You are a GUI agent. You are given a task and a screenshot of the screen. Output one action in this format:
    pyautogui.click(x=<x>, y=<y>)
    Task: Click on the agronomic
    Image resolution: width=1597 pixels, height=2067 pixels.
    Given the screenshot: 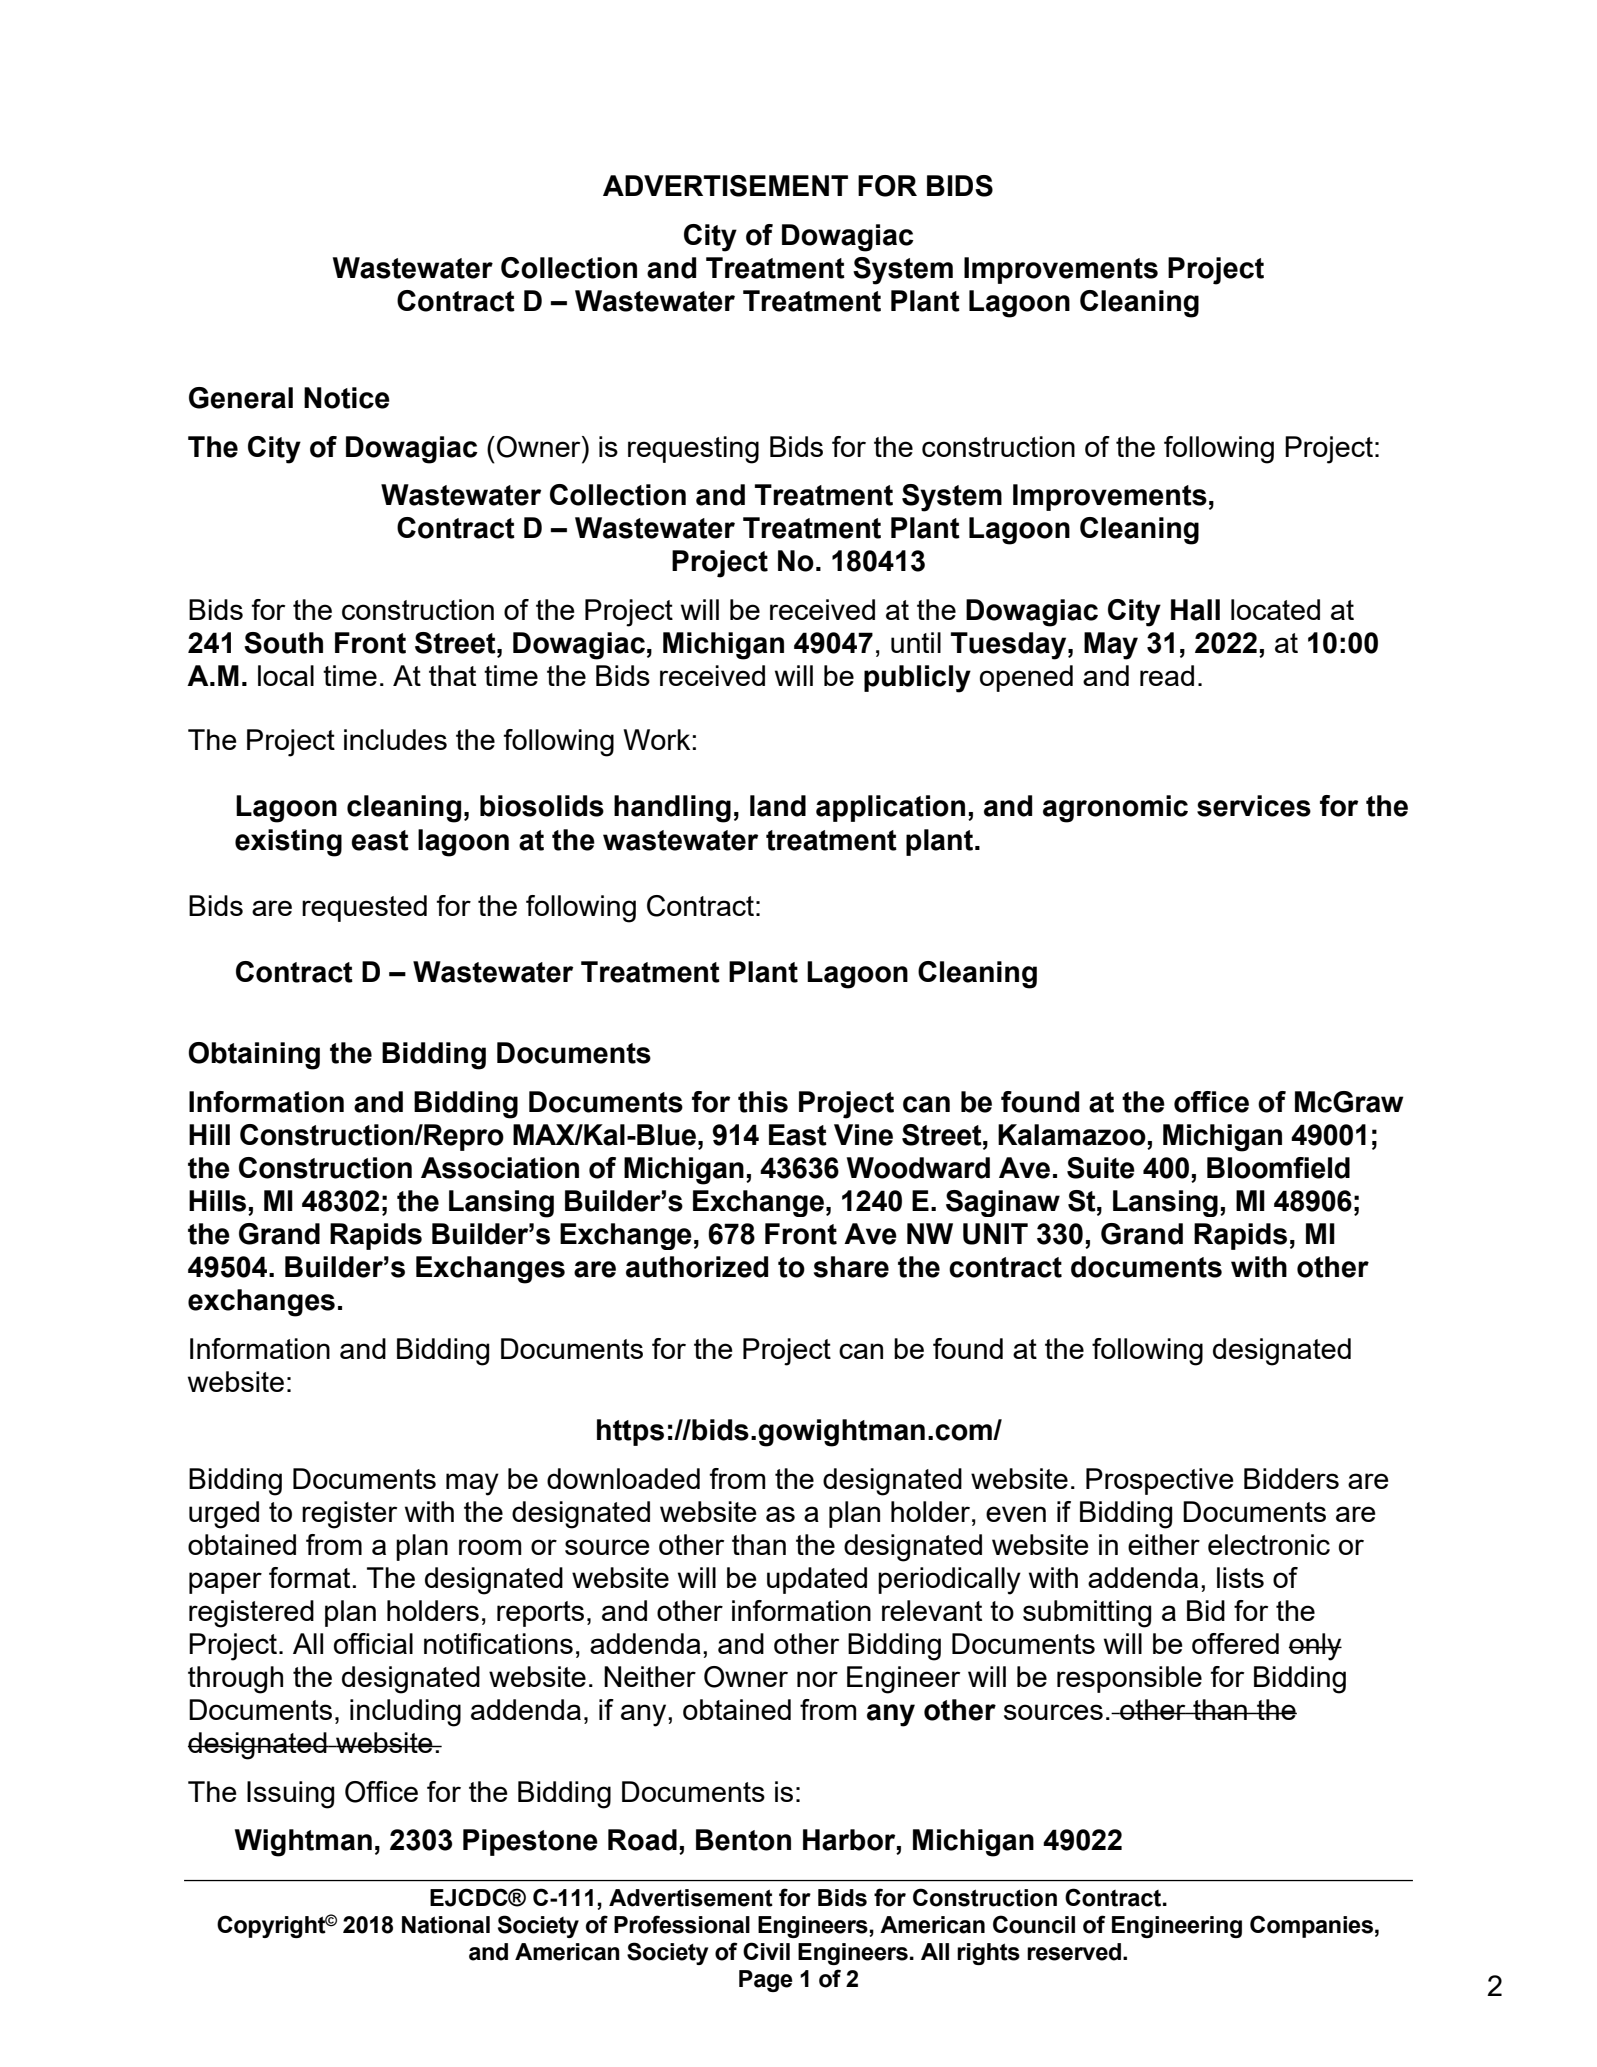 What is the action you would take?
    pyautogui.click(x=1115, y=809)
